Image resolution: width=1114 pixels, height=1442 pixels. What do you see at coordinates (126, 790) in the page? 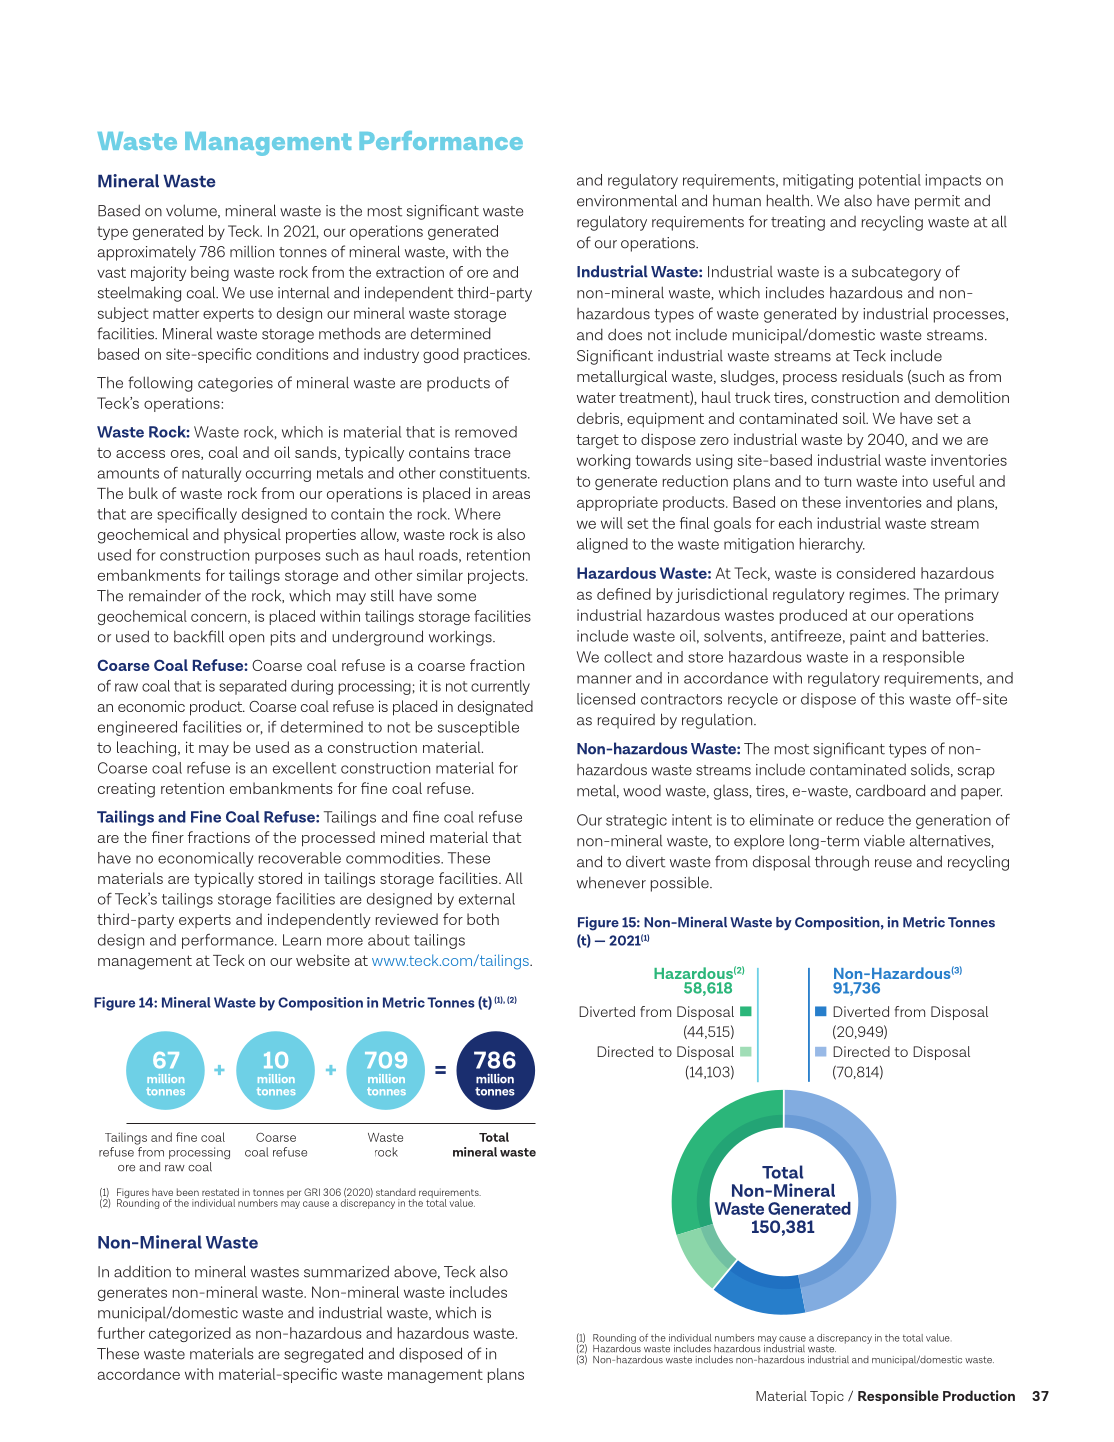
I see `creating` at bounding box center [126, 790].
